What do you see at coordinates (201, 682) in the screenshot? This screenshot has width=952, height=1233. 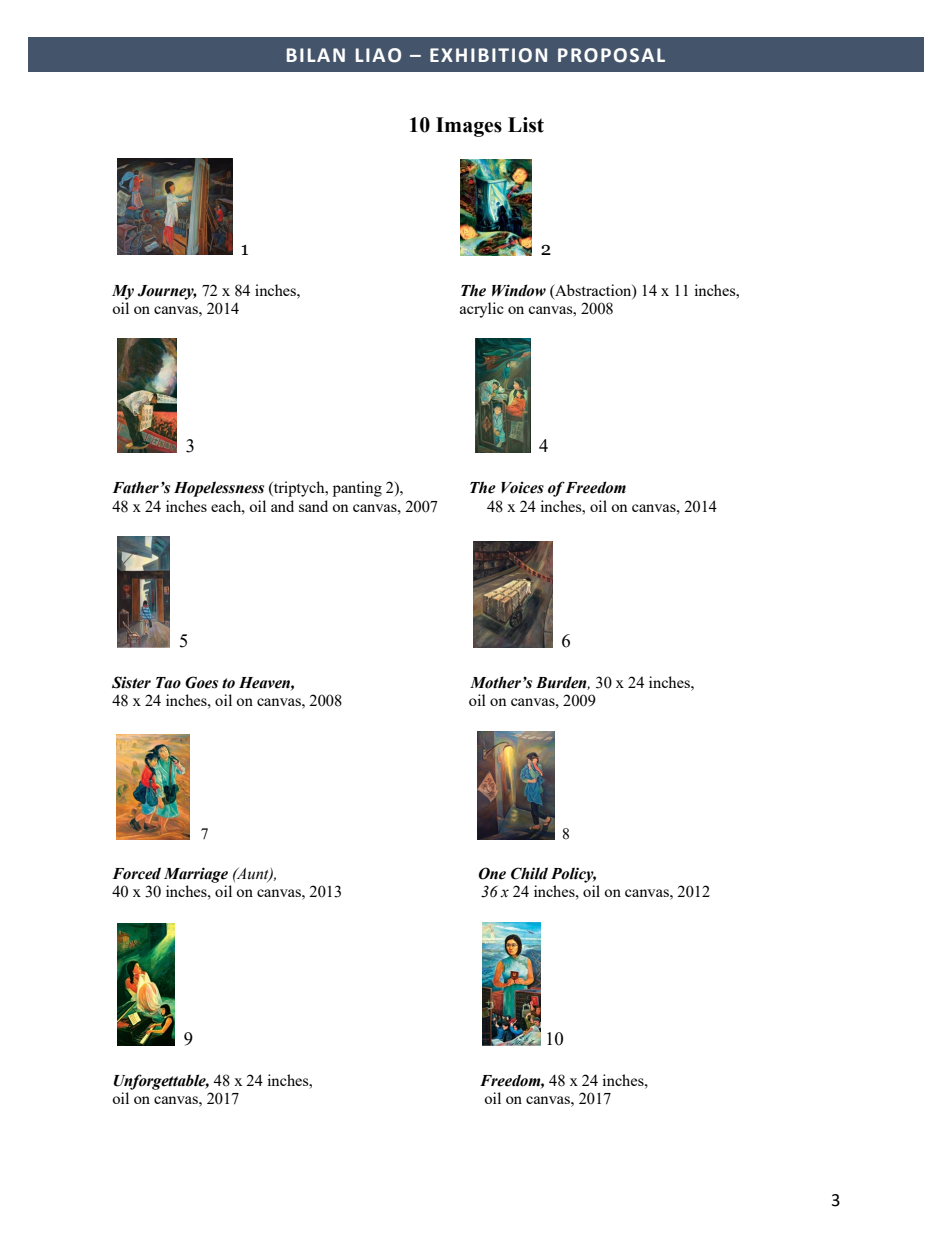 I see `Goes` at bounding box center [201, 682].
